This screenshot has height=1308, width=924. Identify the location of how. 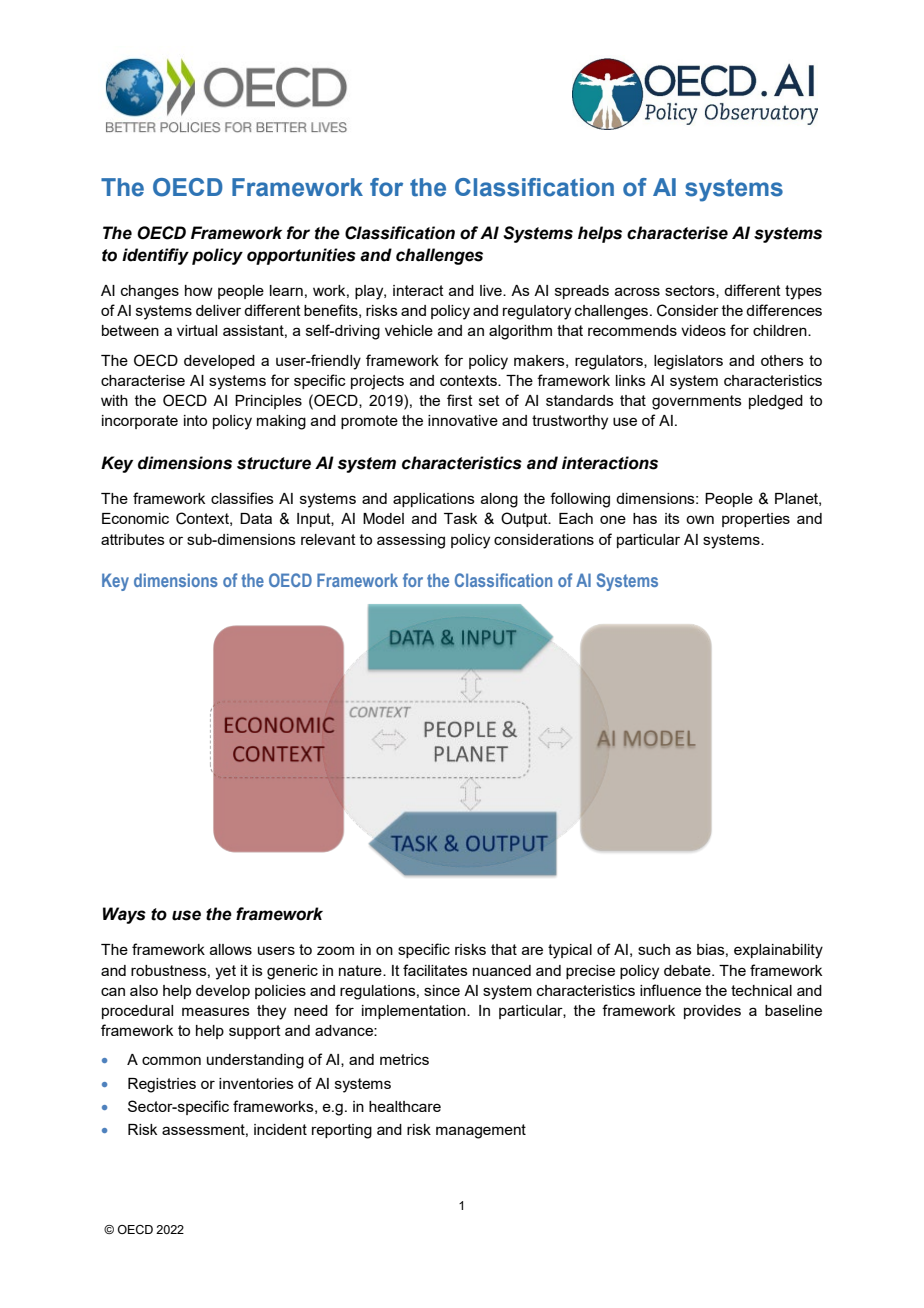
(199, 290).
